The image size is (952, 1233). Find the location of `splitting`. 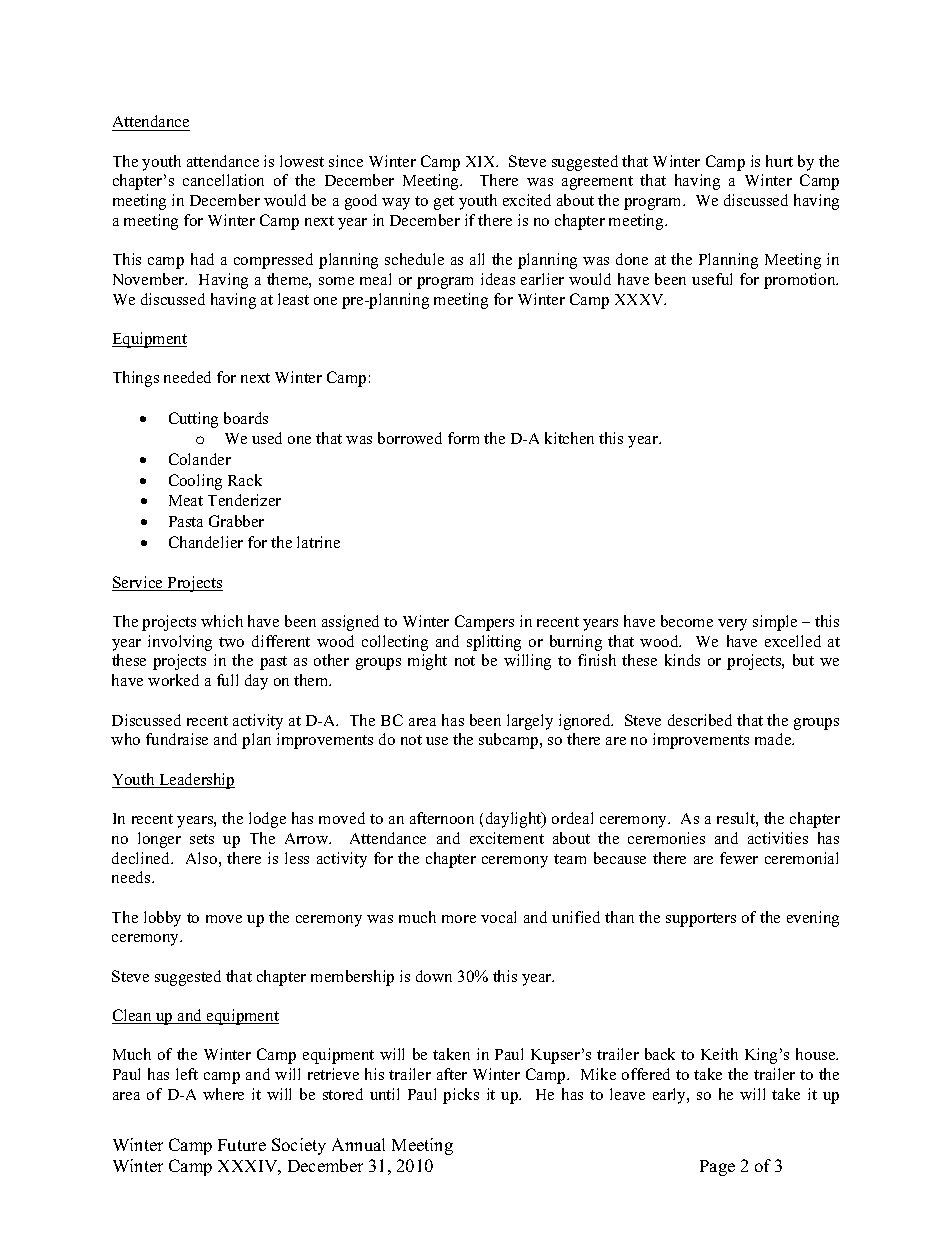

splitting is located at coordinates (494, 643).
